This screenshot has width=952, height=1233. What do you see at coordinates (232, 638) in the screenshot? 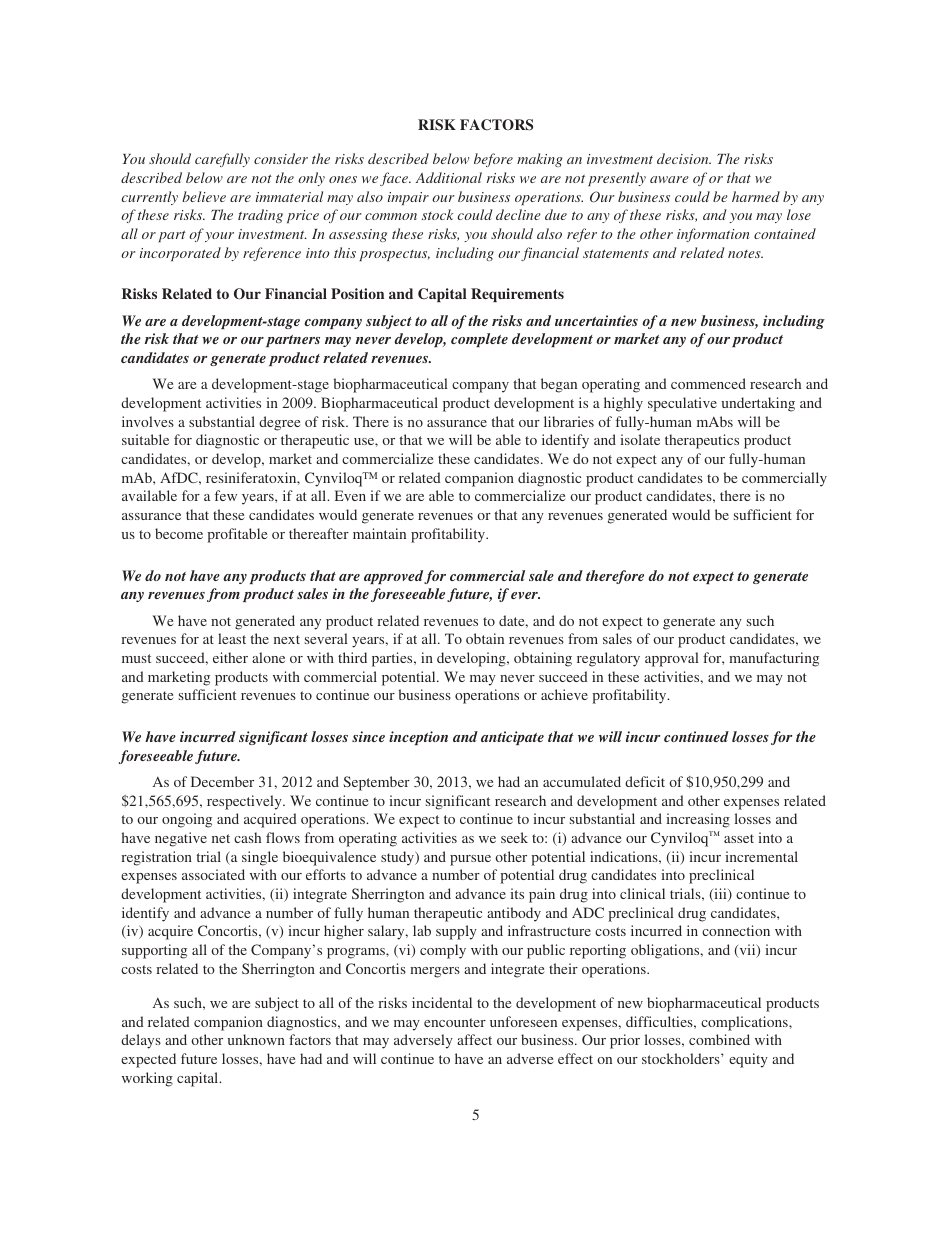
I see `least` at bounding box center [232, 638].
